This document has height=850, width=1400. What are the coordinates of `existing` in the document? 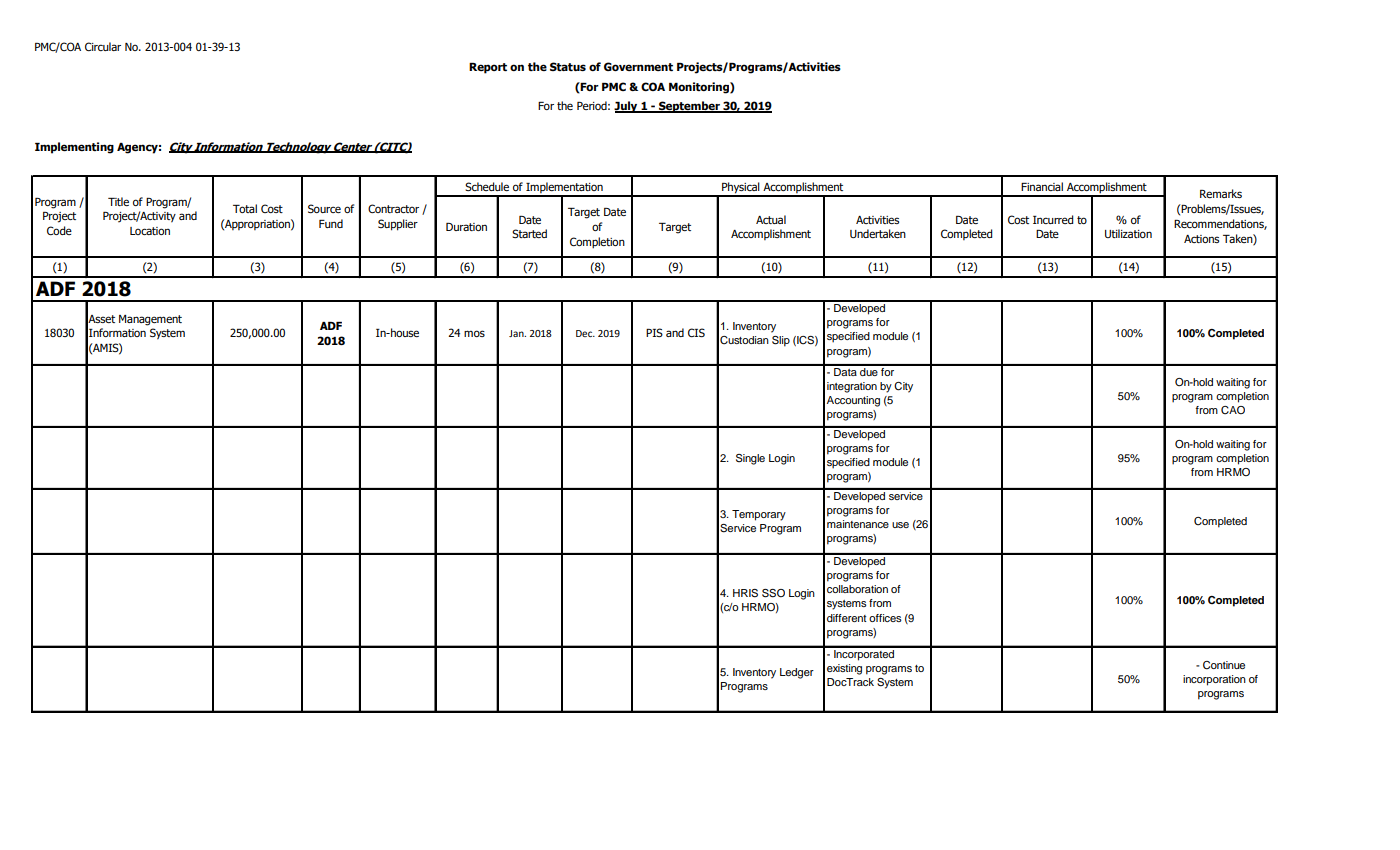 It's located at (844, 669).
